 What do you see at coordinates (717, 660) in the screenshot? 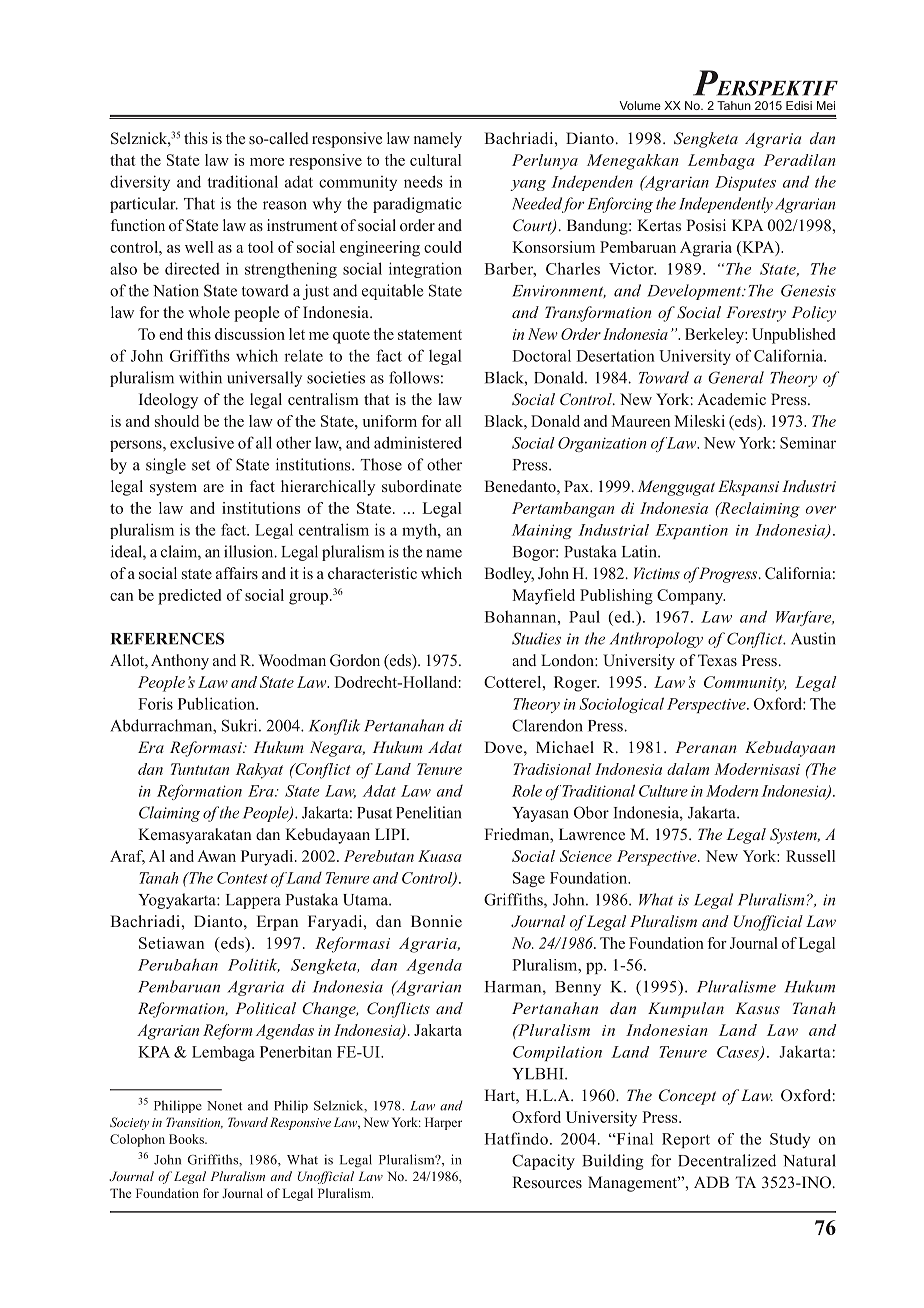
I see `Texas` at bounding box center [717, 660].
